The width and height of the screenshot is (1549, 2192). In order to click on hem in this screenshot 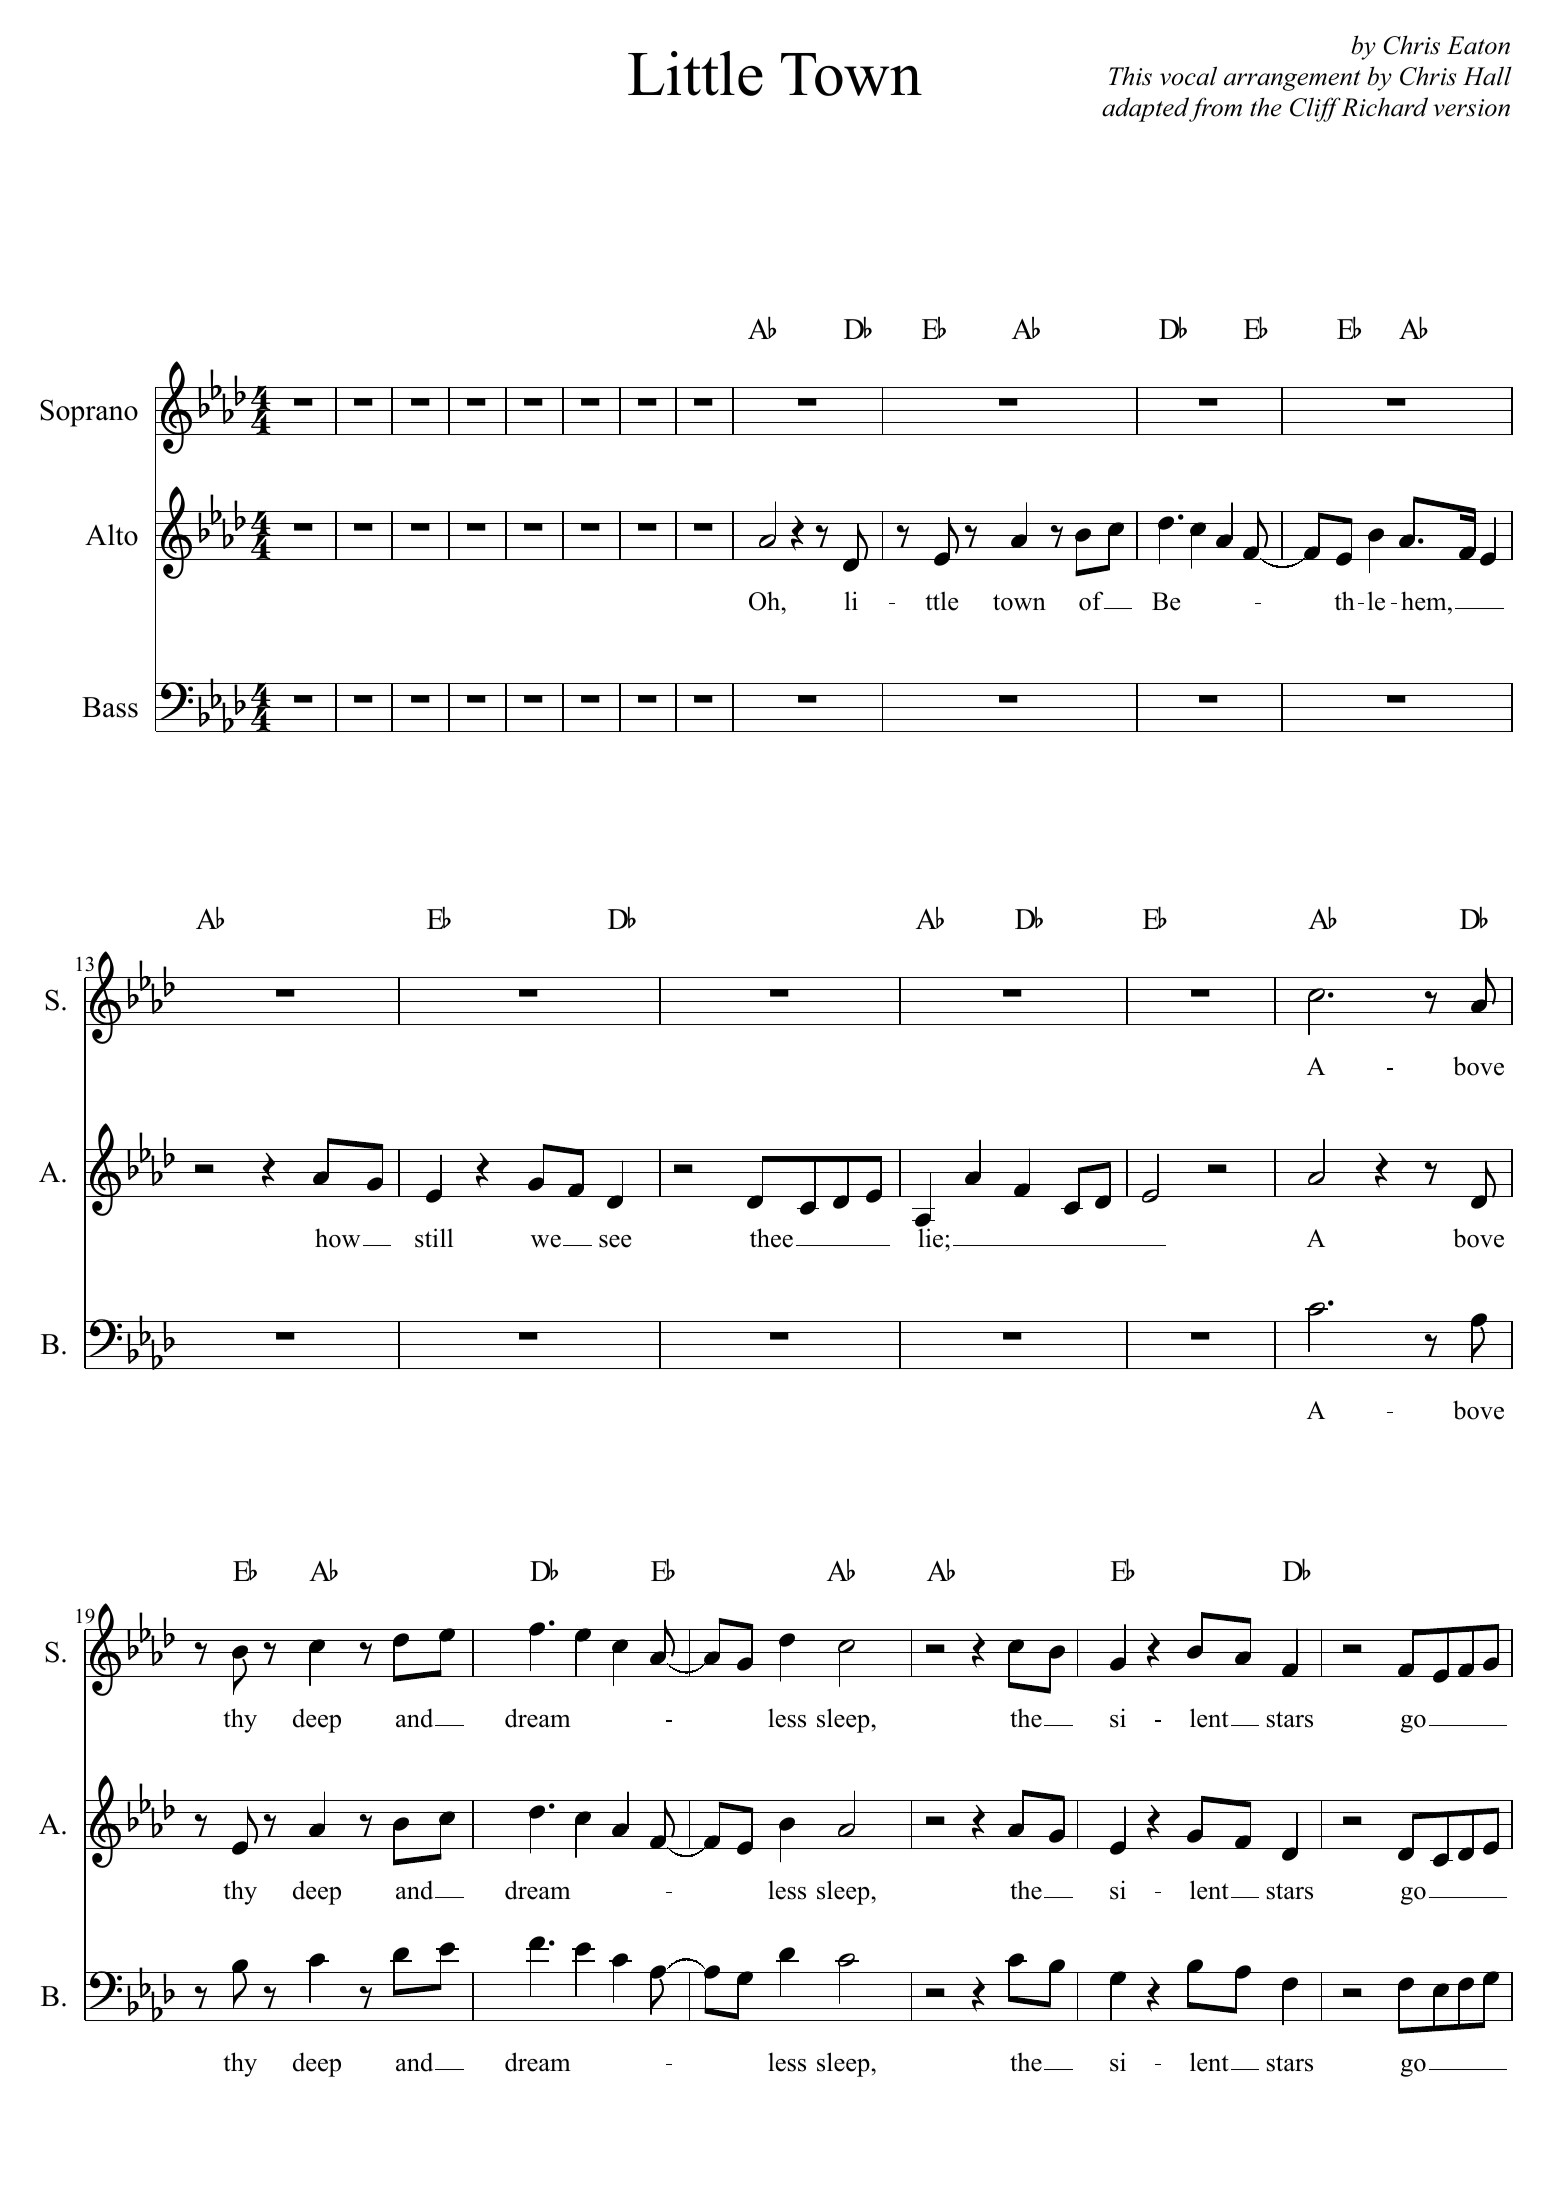, I will do `click(1425, 601)`.
